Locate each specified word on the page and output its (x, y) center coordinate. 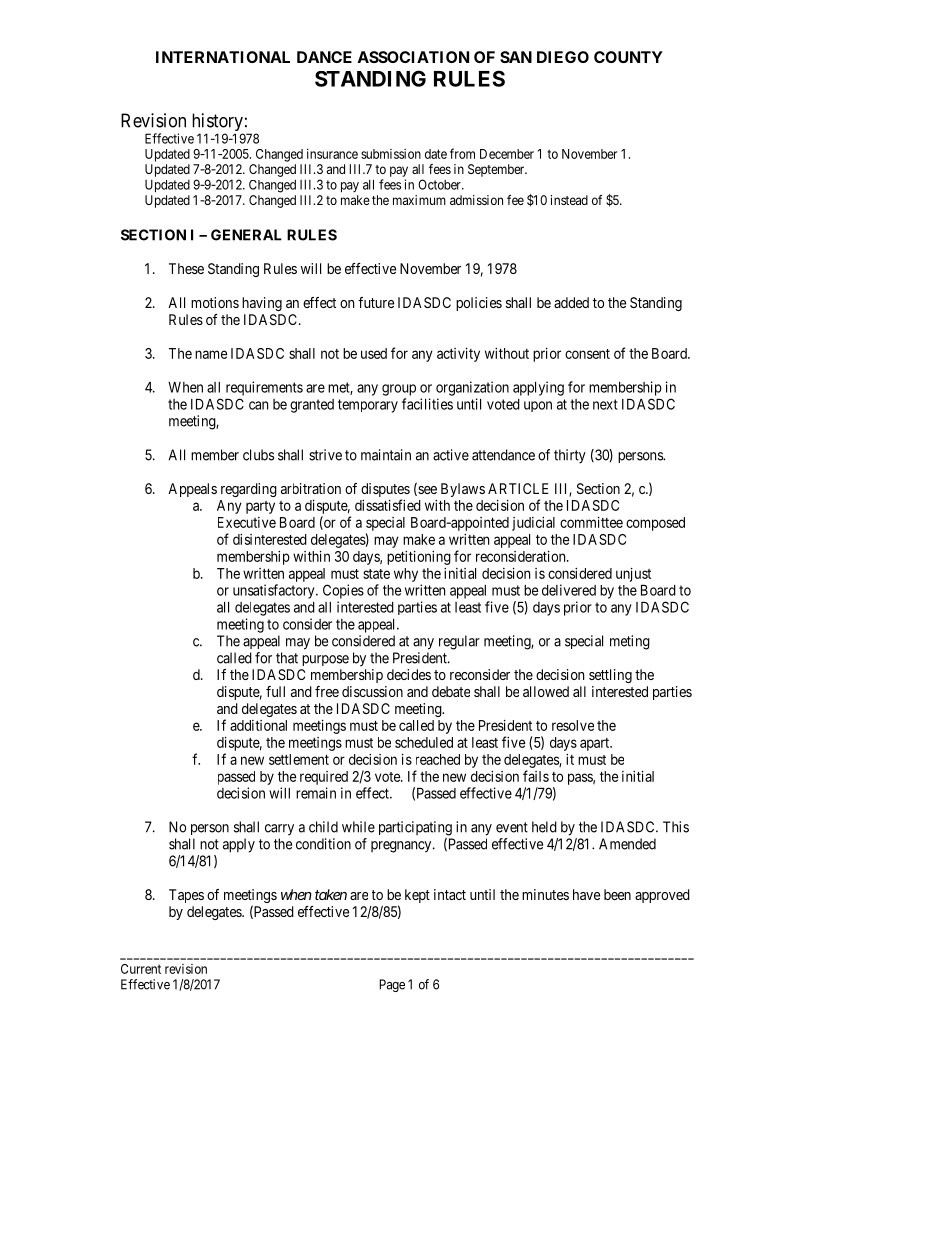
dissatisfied (388, 505)
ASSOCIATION (413, 57)
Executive (247, 522)
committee (591, 522)
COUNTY (628, 57)
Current (141, 969)
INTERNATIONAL (223, 57)
